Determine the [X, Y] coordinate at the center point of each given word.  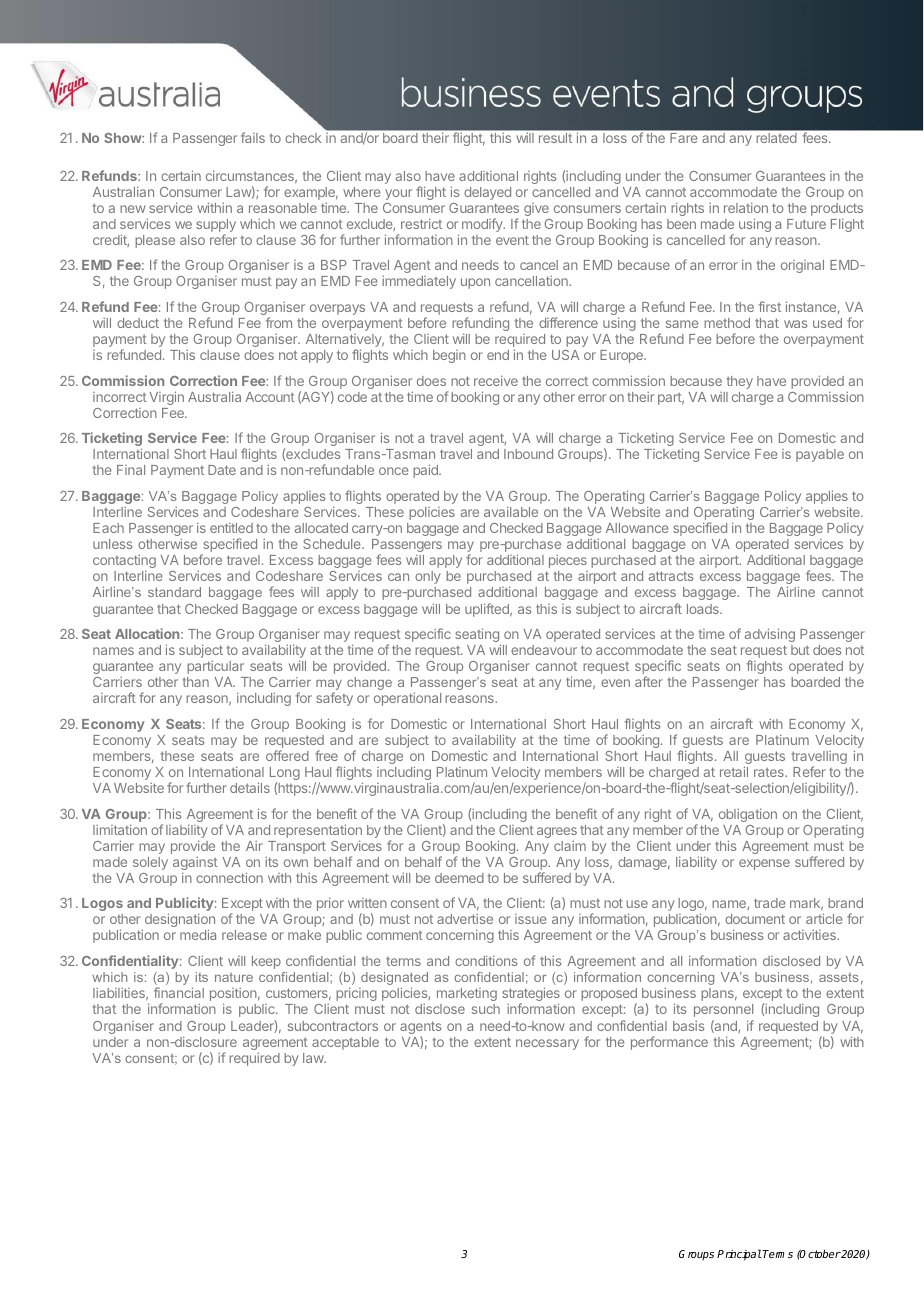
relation [746, 207]
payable [820, 455]
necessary [547, 1044]
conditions [486, 960]
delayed [487, 193]
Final [131, 470]
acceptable [345, 1043]
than [195, 682]
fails [253, 137]
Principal [739, 1254]
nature [234, 977]
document [755, 919]
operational [407, 699]
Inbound [528, 454]
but [800, 650]
